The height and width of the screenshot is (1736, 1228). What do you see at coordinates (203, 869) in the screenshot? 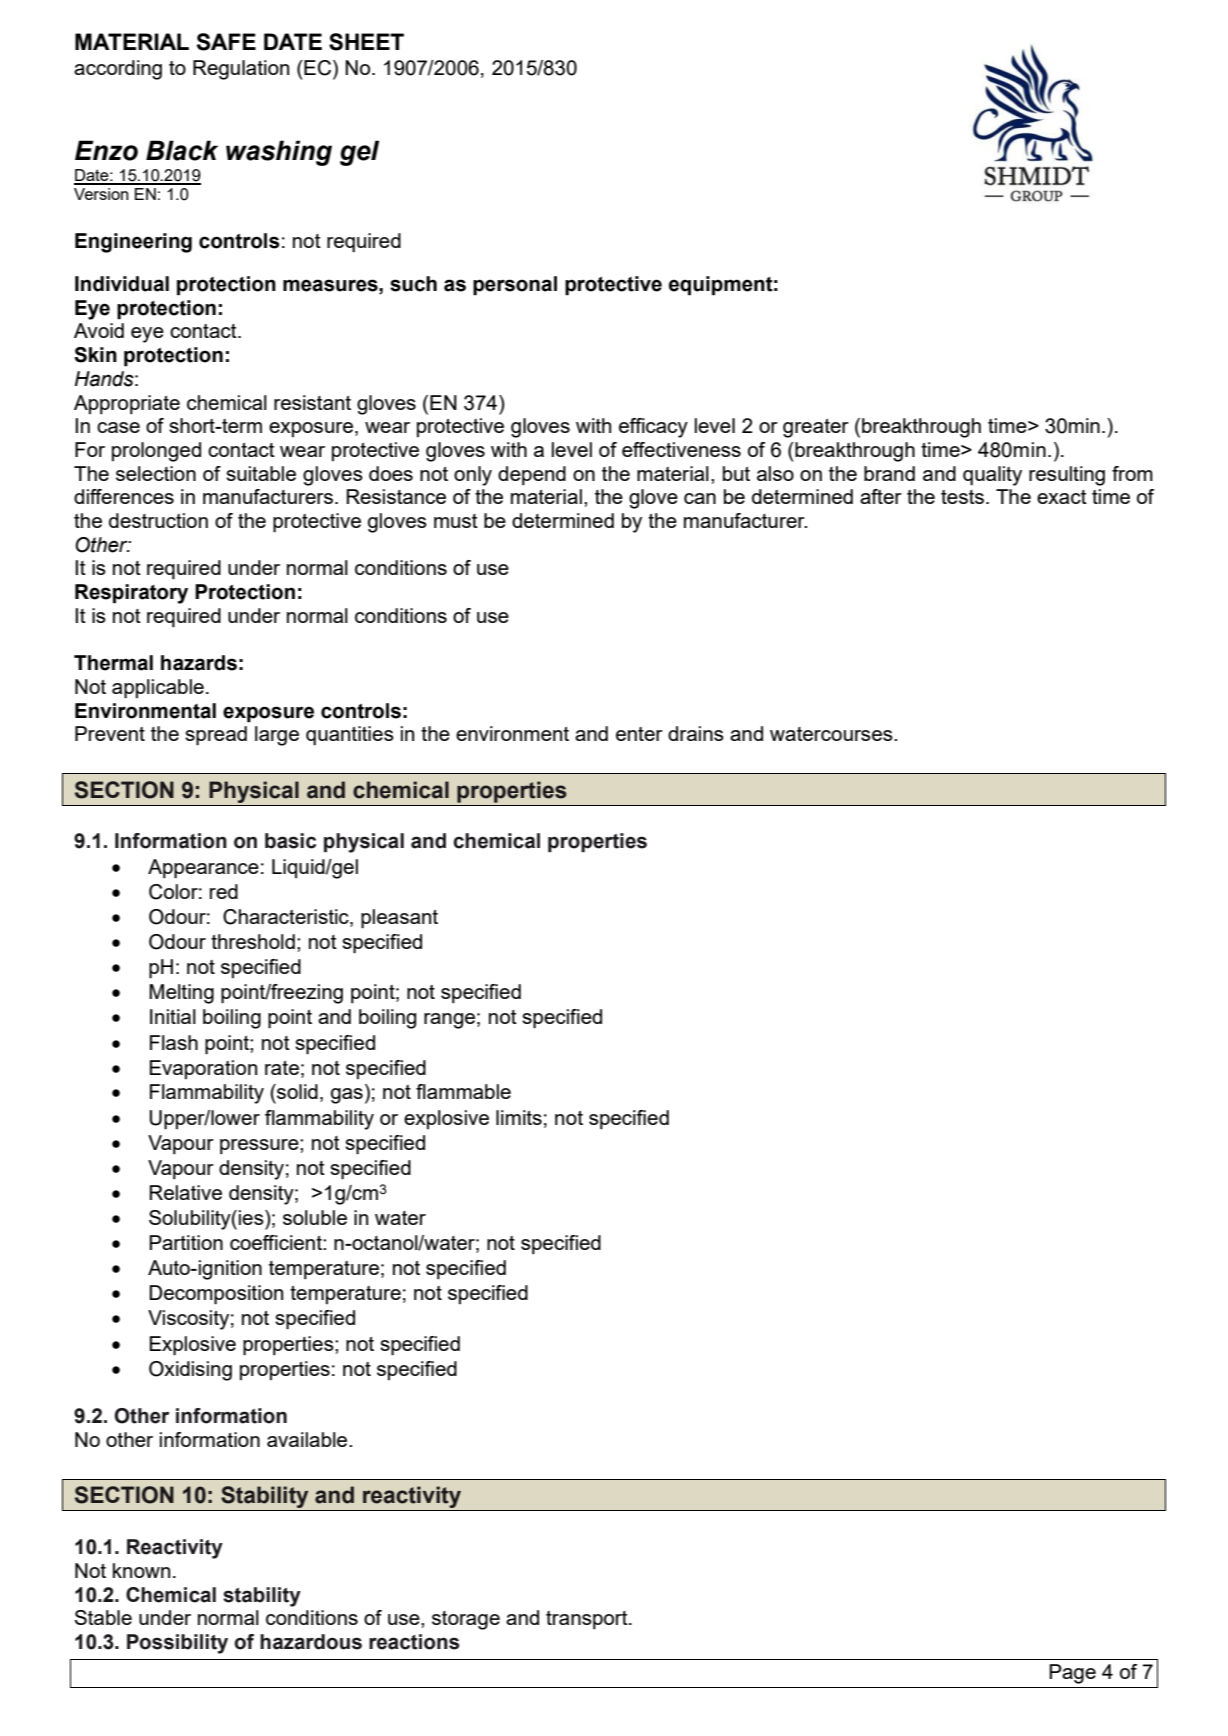
I see `Appearance` at bounding box center [203, 869].
